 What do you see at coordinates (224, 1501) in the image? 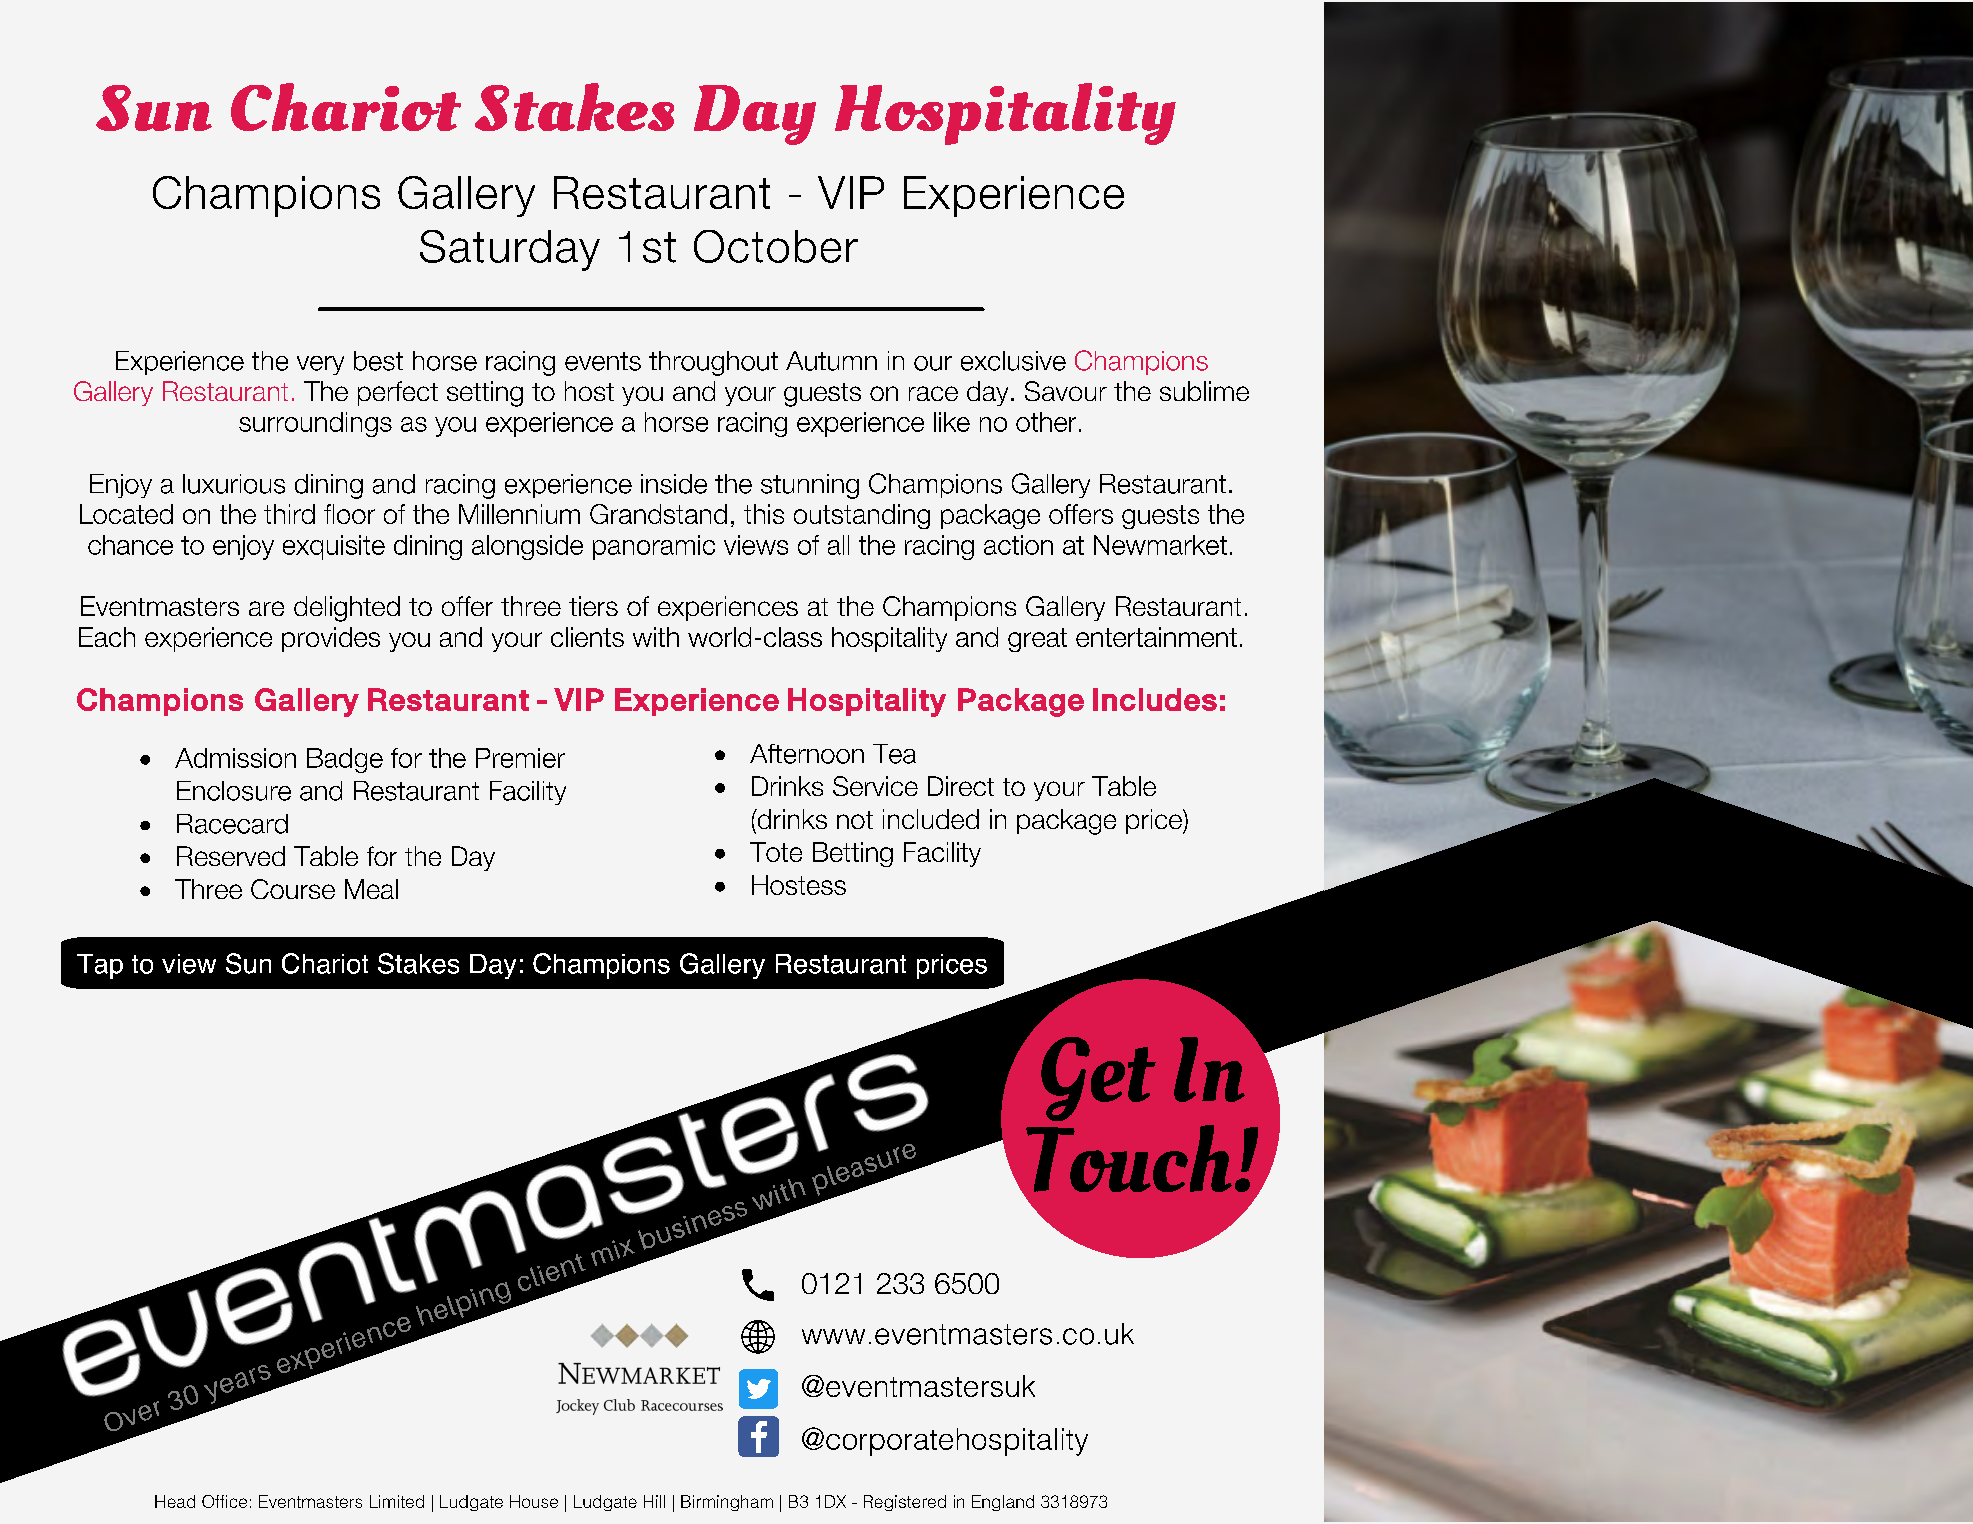
I see `Office` at bounding box center [224, 1501].
